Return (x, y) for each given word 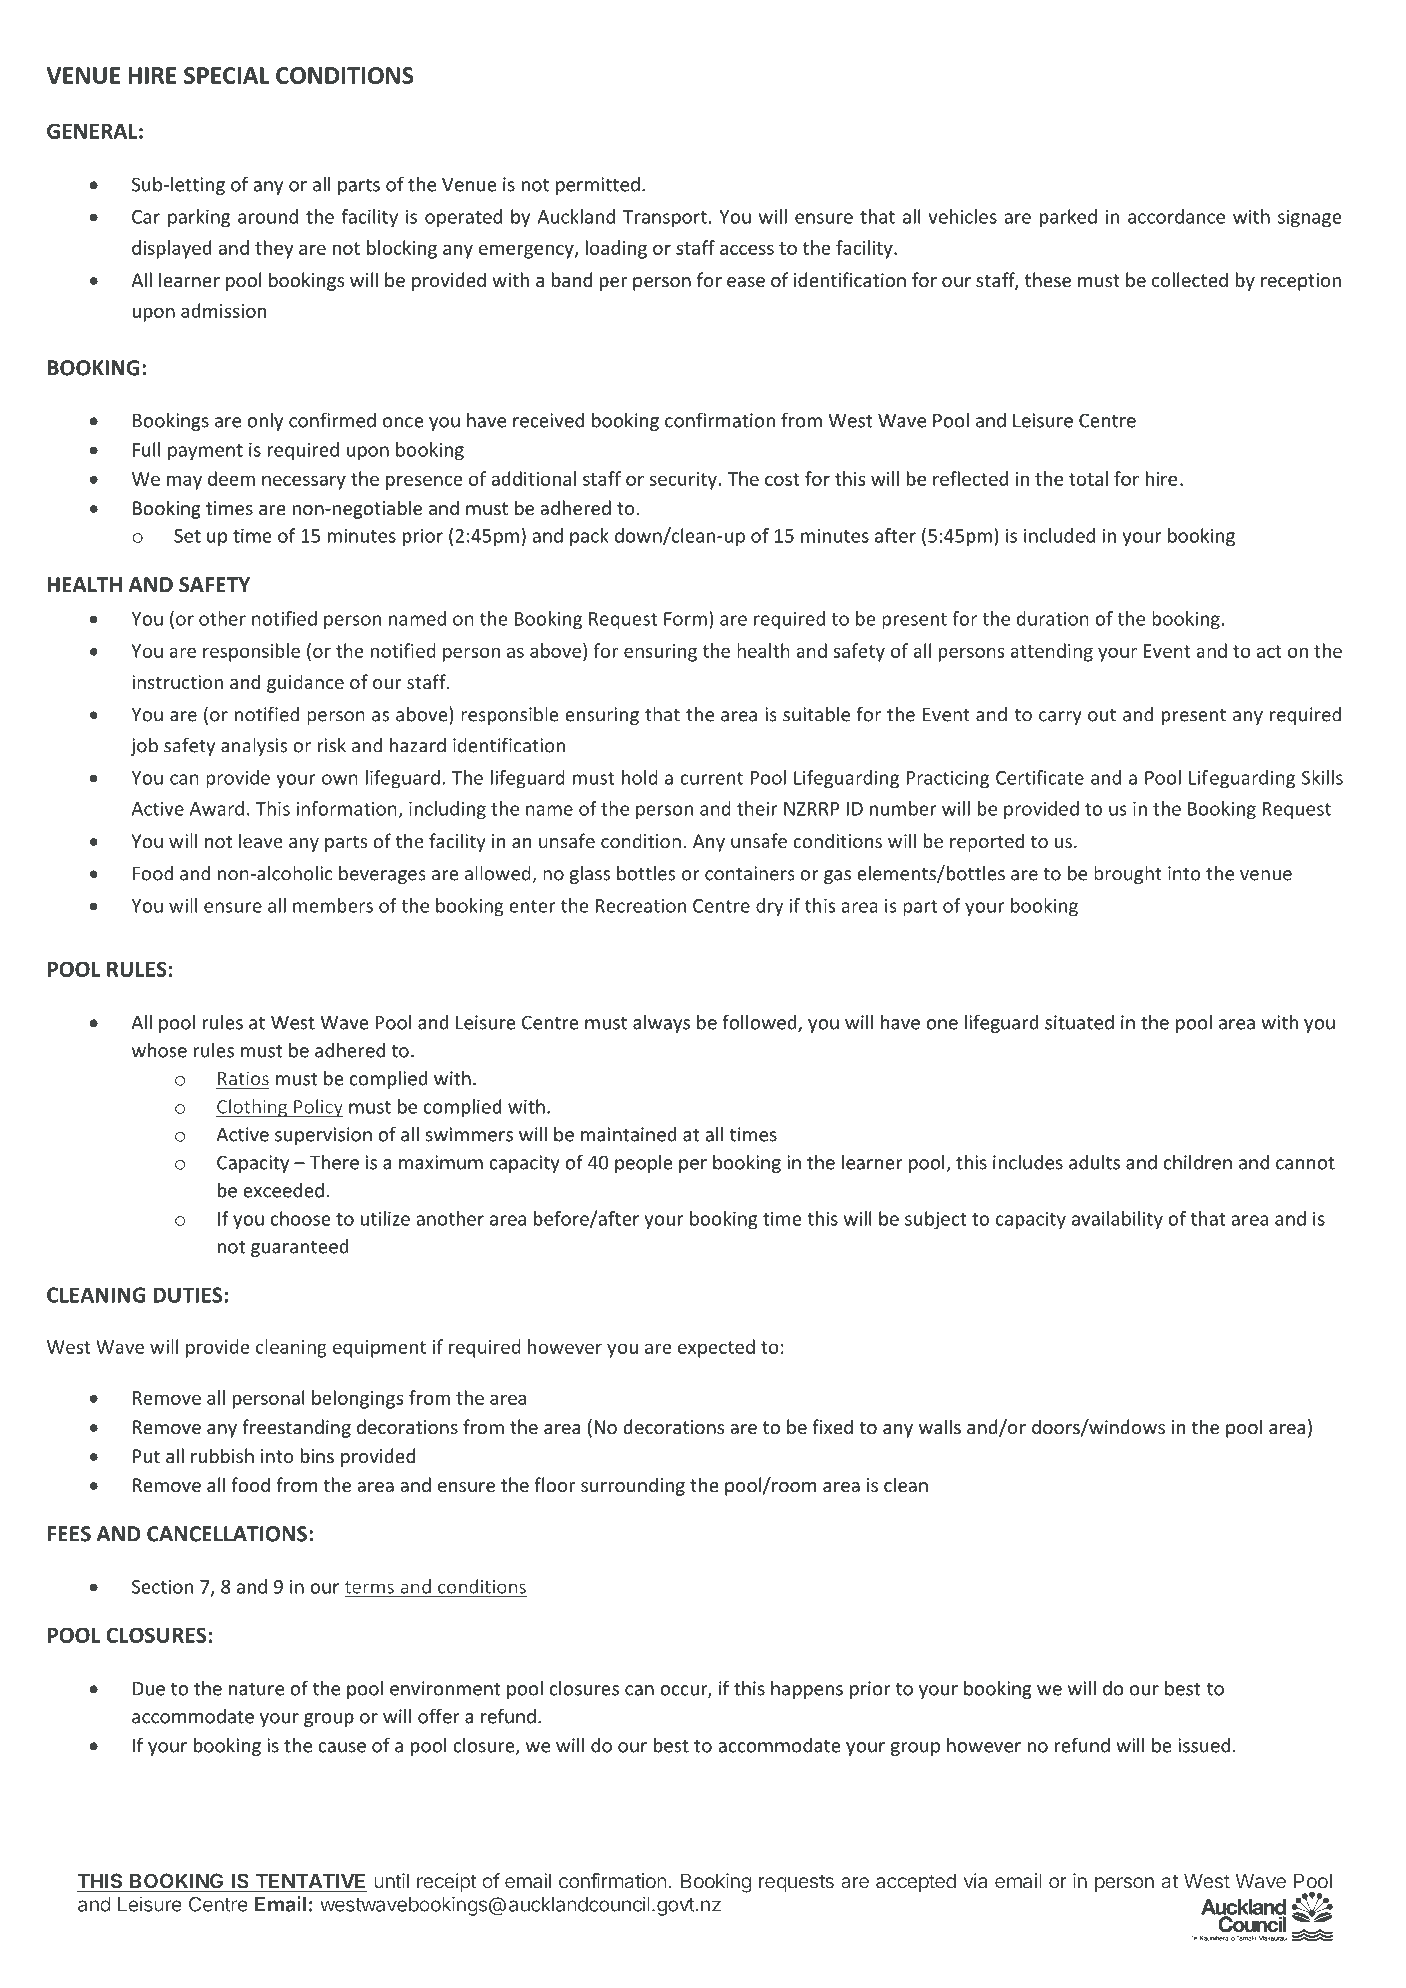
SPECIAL (227, 75)
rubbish (222, 1455)
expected (716, 1348)
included (1059, 535)
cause (342, 1747)
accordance (1176, 216)
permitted (598, 186)
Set (187, 536)
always (661, 1024)
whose (159, 1050)
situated (1079, 1022)
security (683, 481)
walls (940, 1426)
